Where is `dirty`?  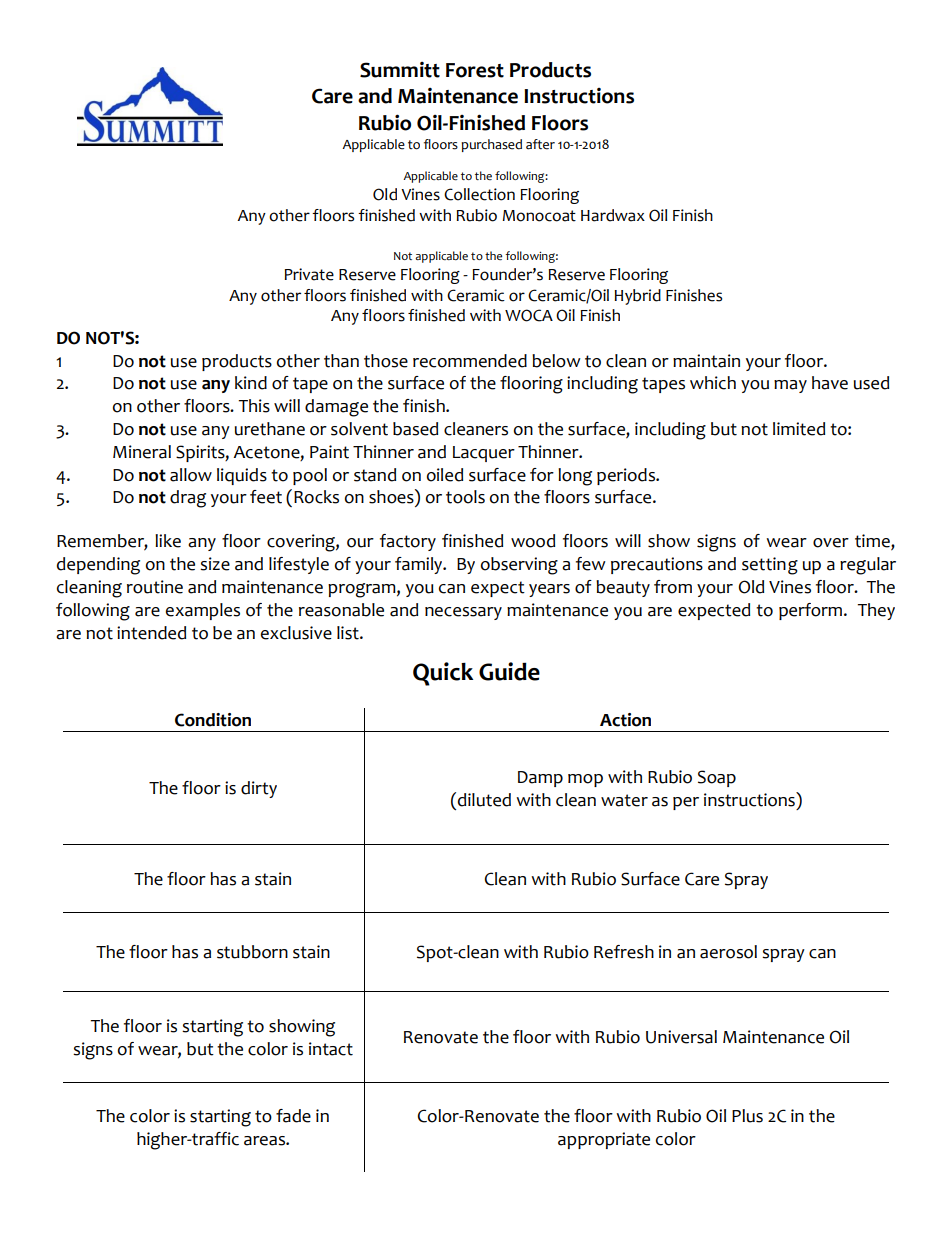 dirty is located at coordinates (259, 789).
